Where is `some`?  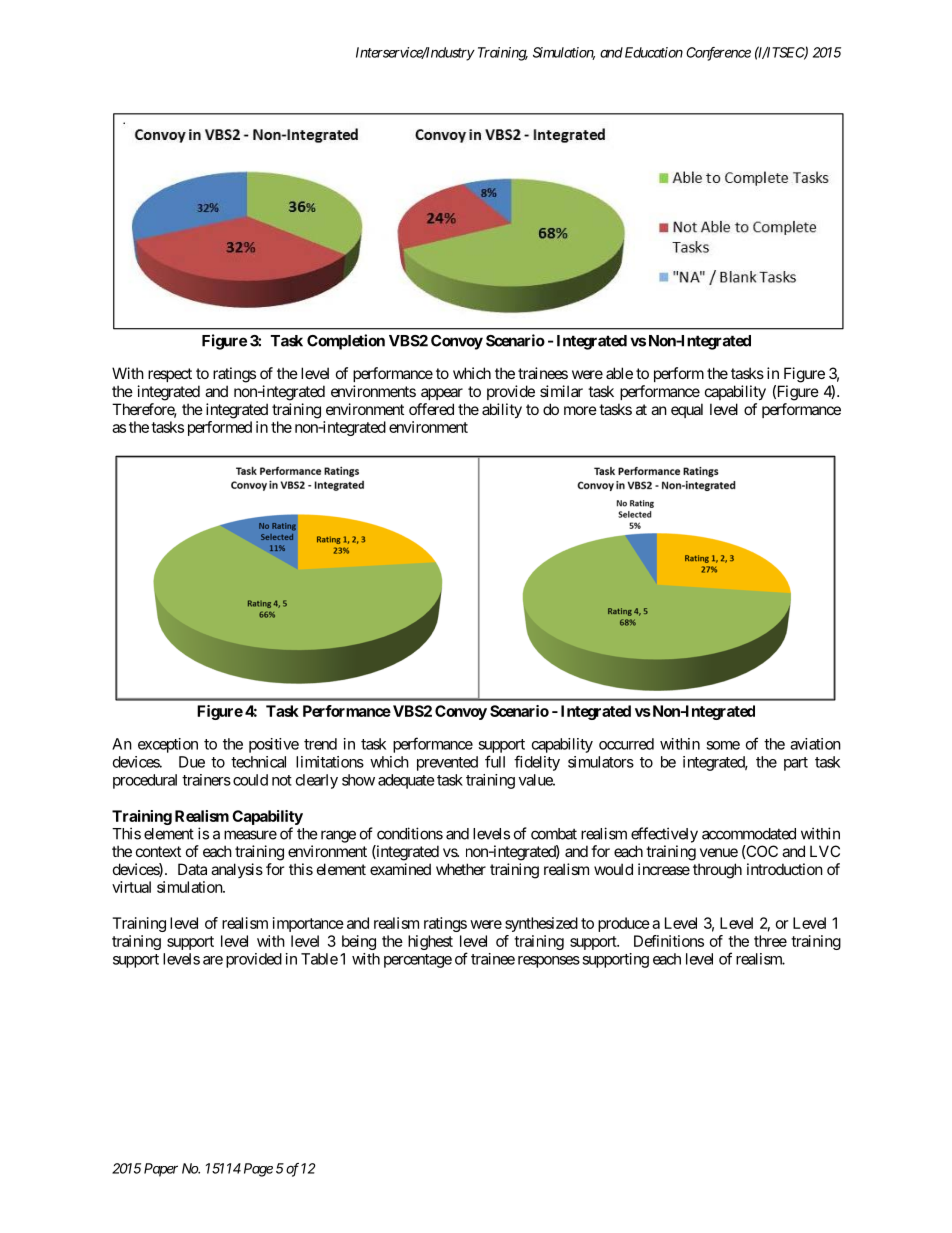
some is located at coordinates (723, 745).
